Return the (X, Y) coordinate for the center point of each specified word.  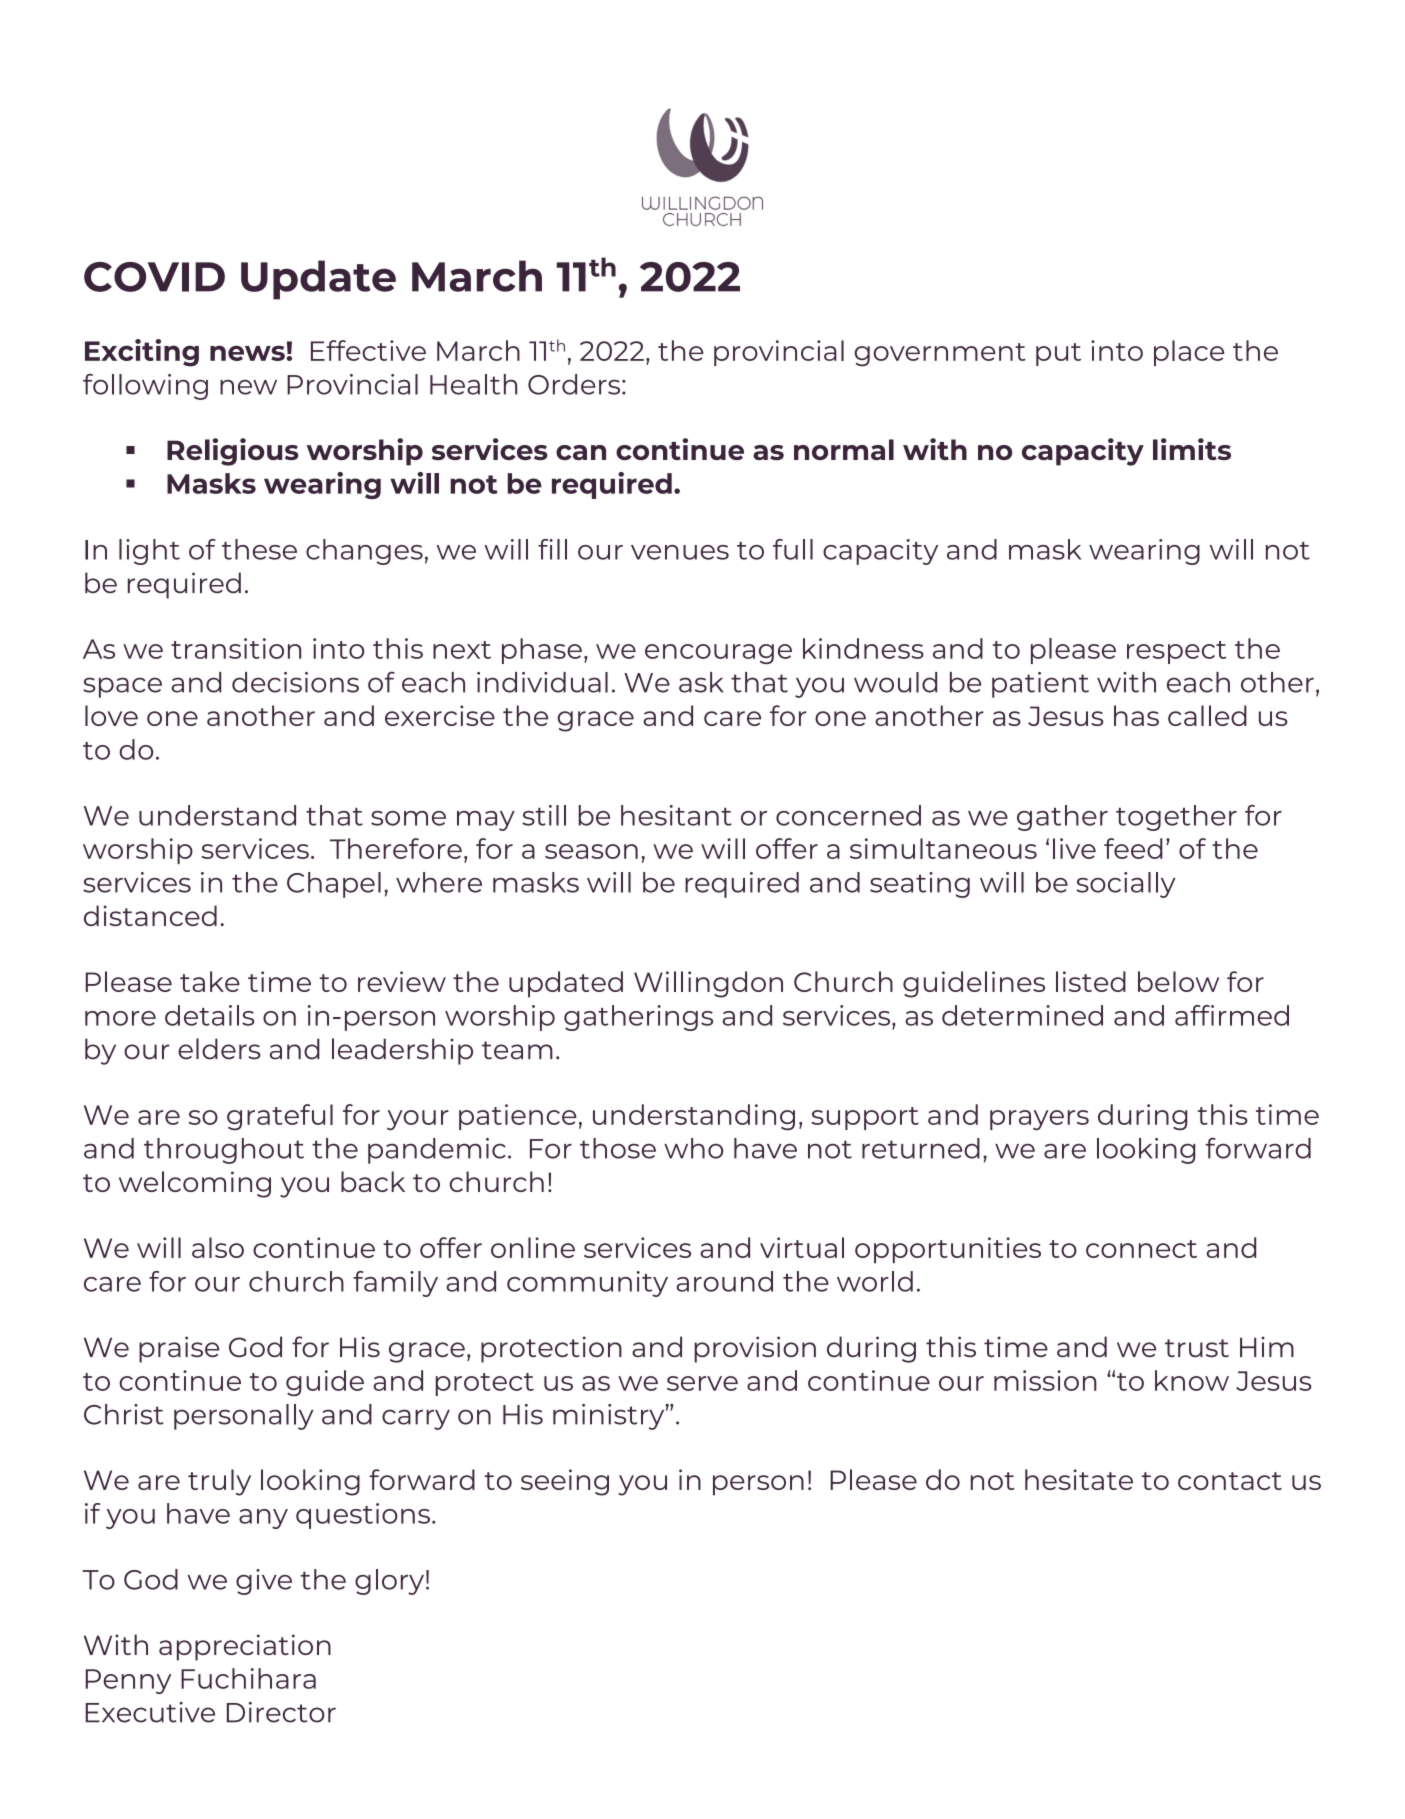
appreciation (245, 1647)
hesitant (676, 815)
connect (1141, 1249)
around (724, 1281)
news (247, 353)
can (581, 452)
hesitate (1079, 1479)
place (1189, 353)
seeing (565, 1482)
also (218, 1247)
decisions (295, 682)
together (1176, 818)
